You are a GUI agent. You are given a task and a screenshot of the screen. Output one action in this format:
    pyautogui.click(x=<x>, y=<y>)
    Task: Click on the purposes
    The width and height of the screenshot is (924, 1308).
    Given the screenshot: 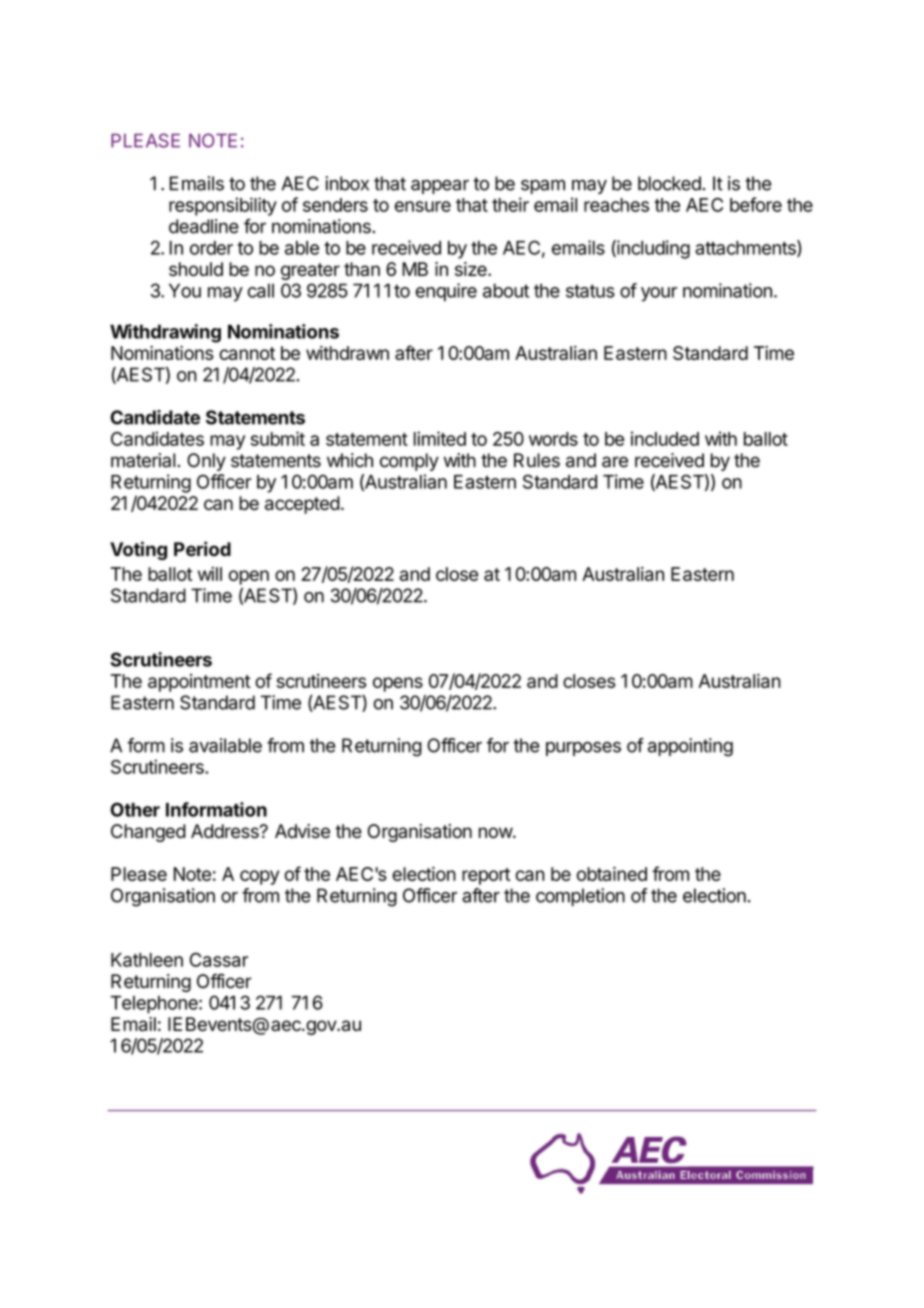 What is the action you would take?
    pyautogui.click(x=583, y=749)
